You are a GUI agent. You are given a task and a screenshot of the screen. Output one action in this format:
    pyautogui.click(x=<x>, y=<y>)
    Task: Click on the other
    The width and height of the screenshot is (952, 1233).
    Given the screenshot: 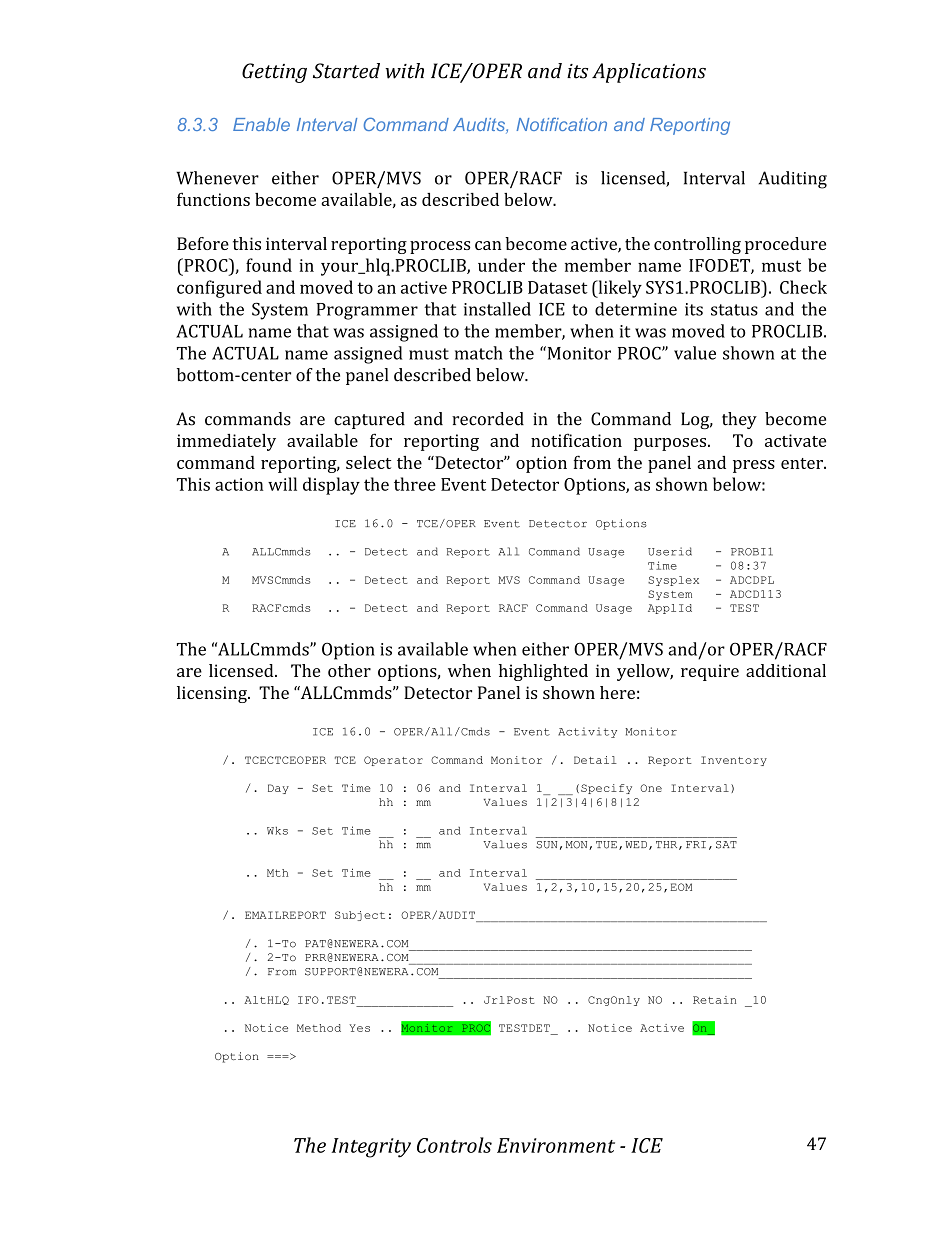 What is the action you would take?
    pyautogui.click(x=349, y=670)
